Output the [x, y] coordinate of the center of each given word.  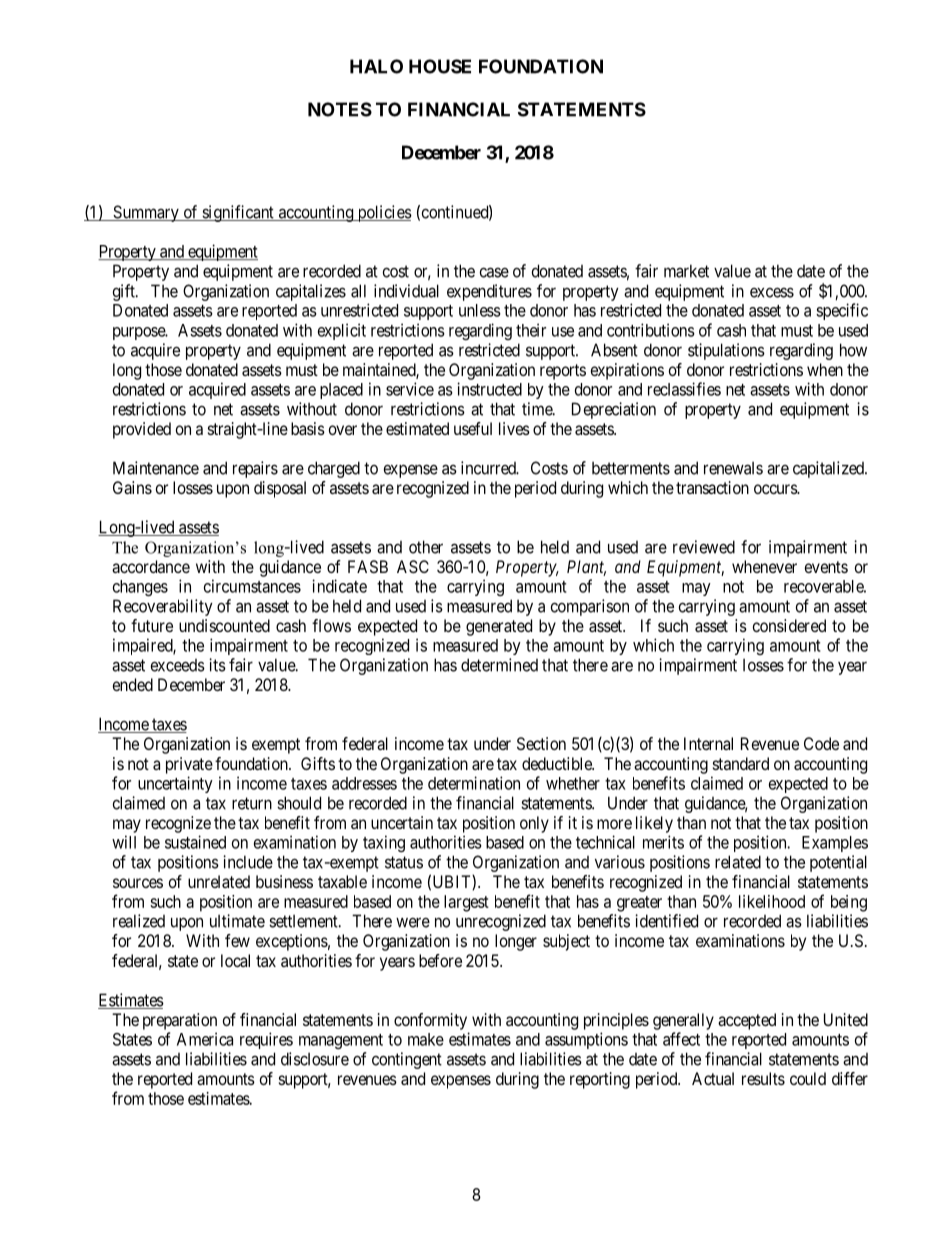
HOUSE [440, 66]
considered [789, 625]
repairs [255, 469]
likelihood [772, 901]
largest [466, 903]
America [205, 1039]
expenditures [489, 292]
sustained [195, 842]
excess [772, 292]
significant [238, 213]
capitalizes [311, 292]
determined [499, 665]
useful [473, 428]
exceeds [178, 665]
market [686, 271]
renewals [733, 468]
